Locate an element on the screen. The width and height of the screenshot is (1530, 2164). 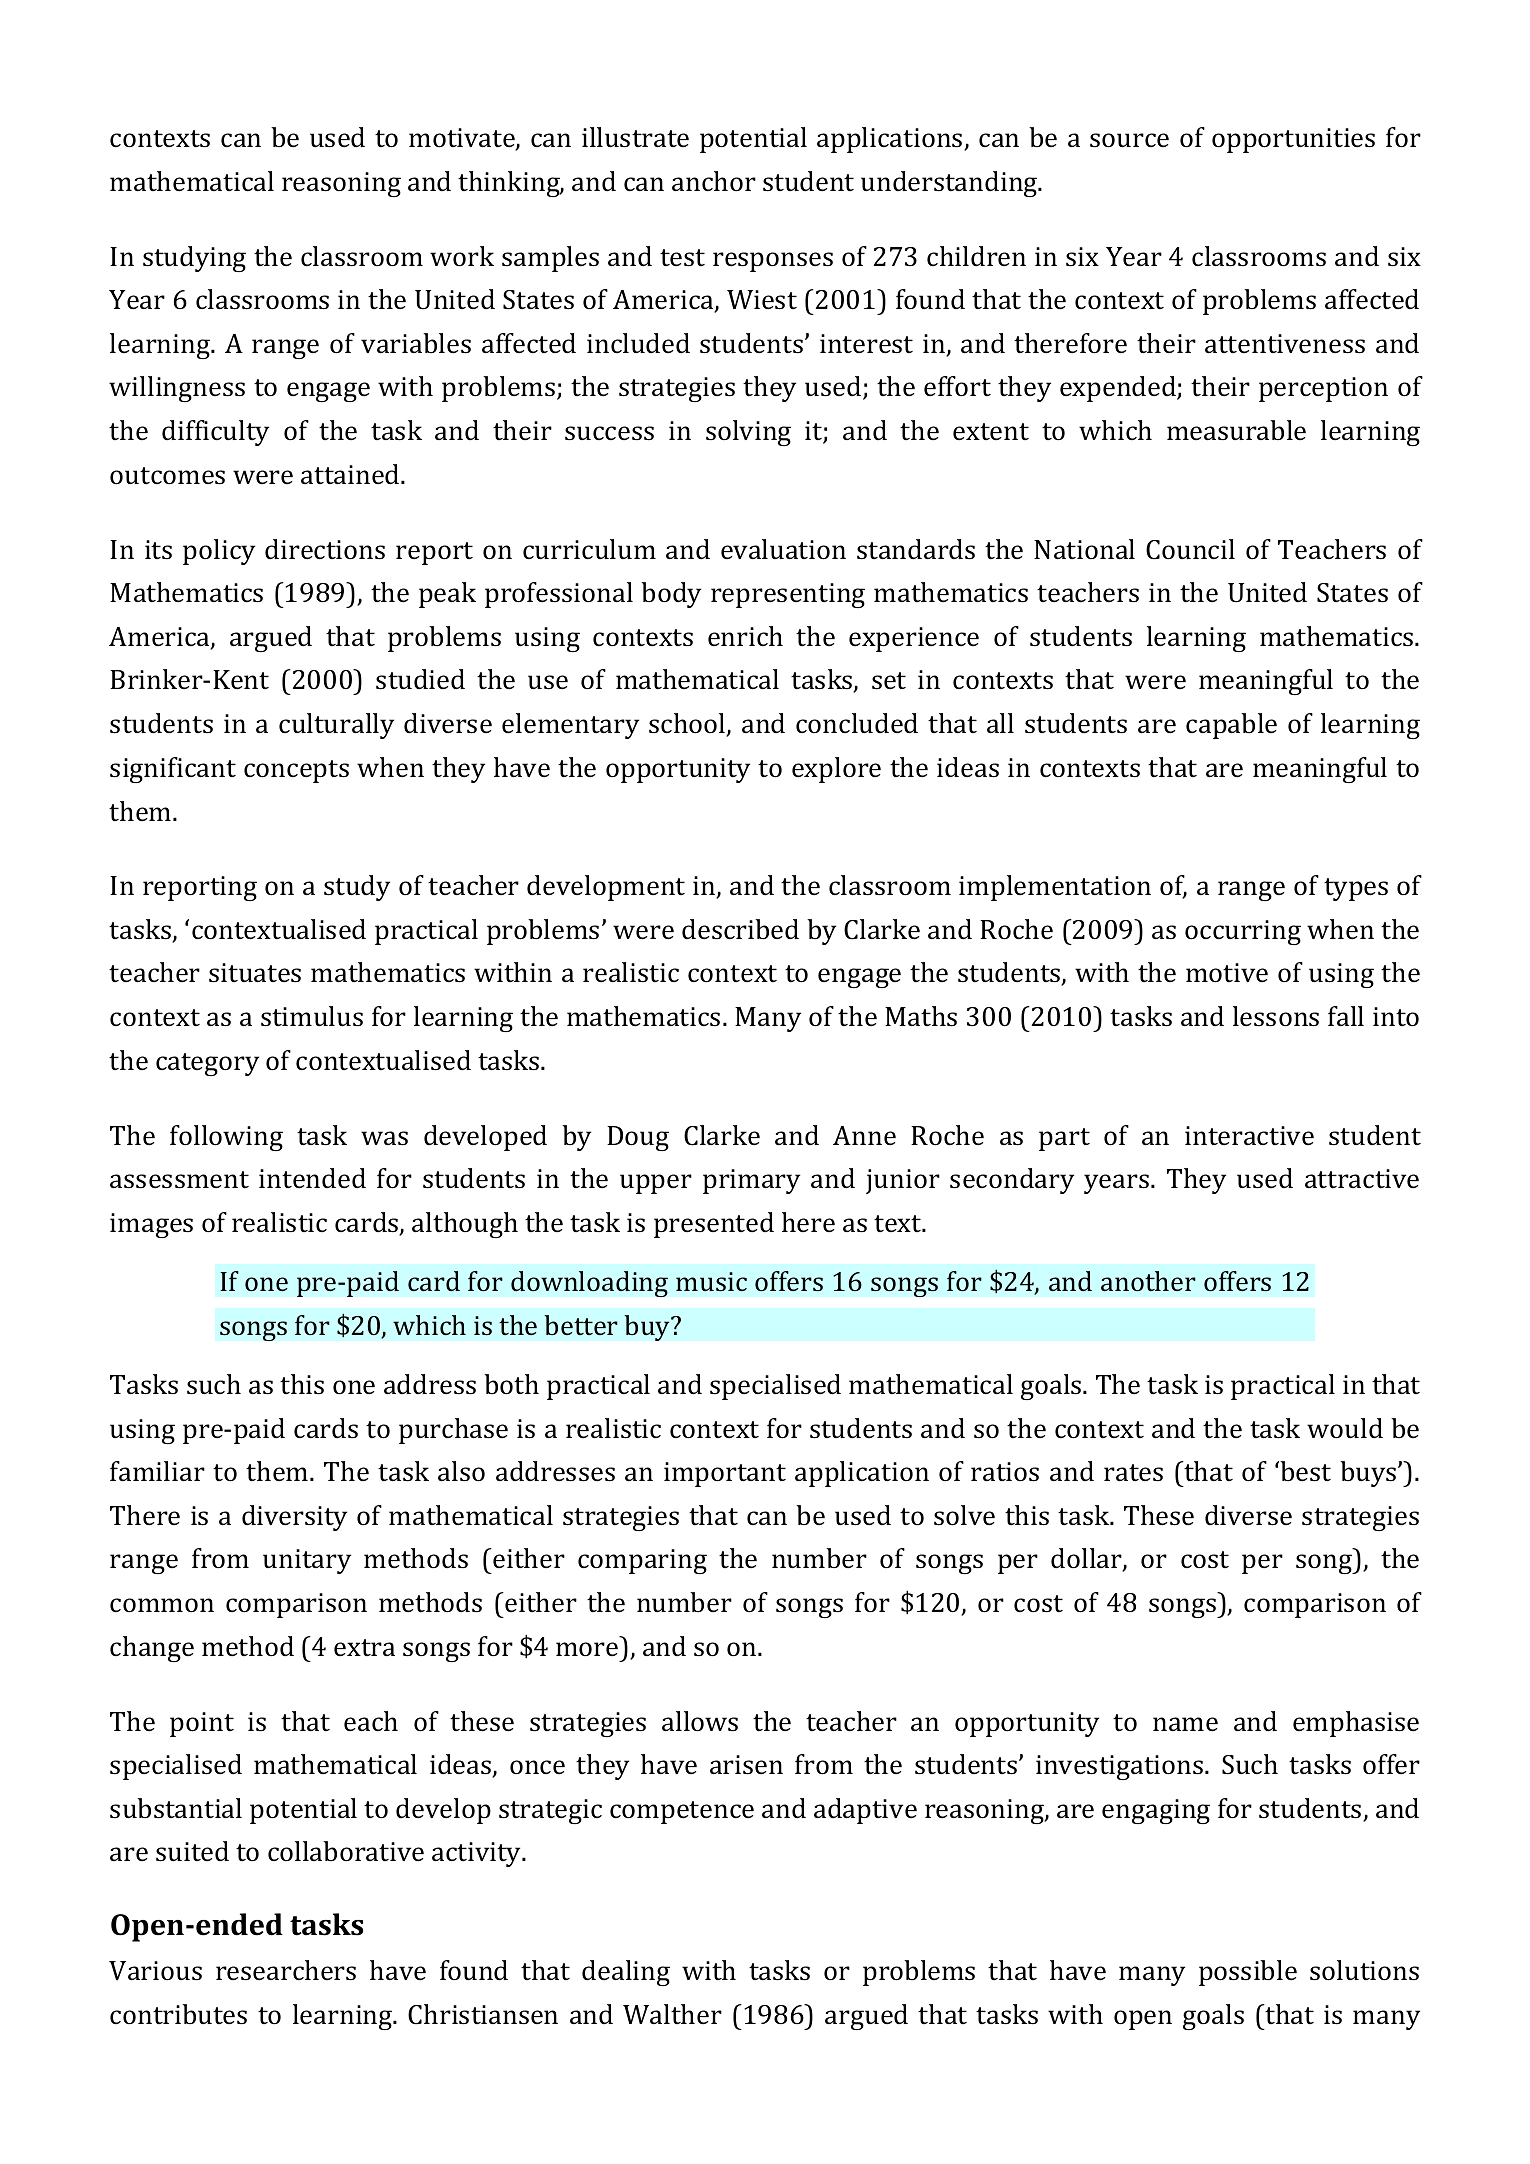
culturally is located at coordinates (336, 726).
